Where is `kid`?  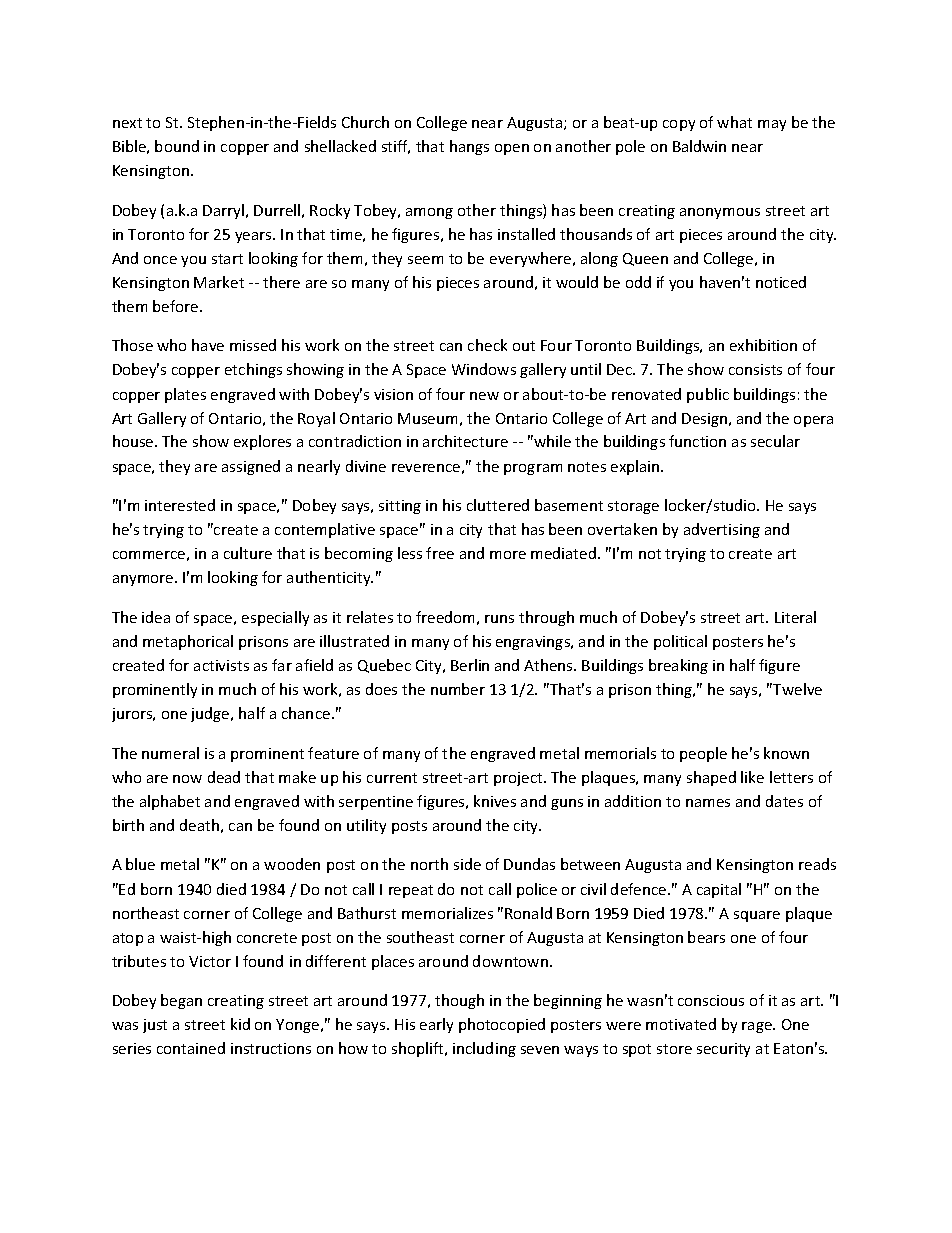
kid is located at coordinates (240, 1024).
